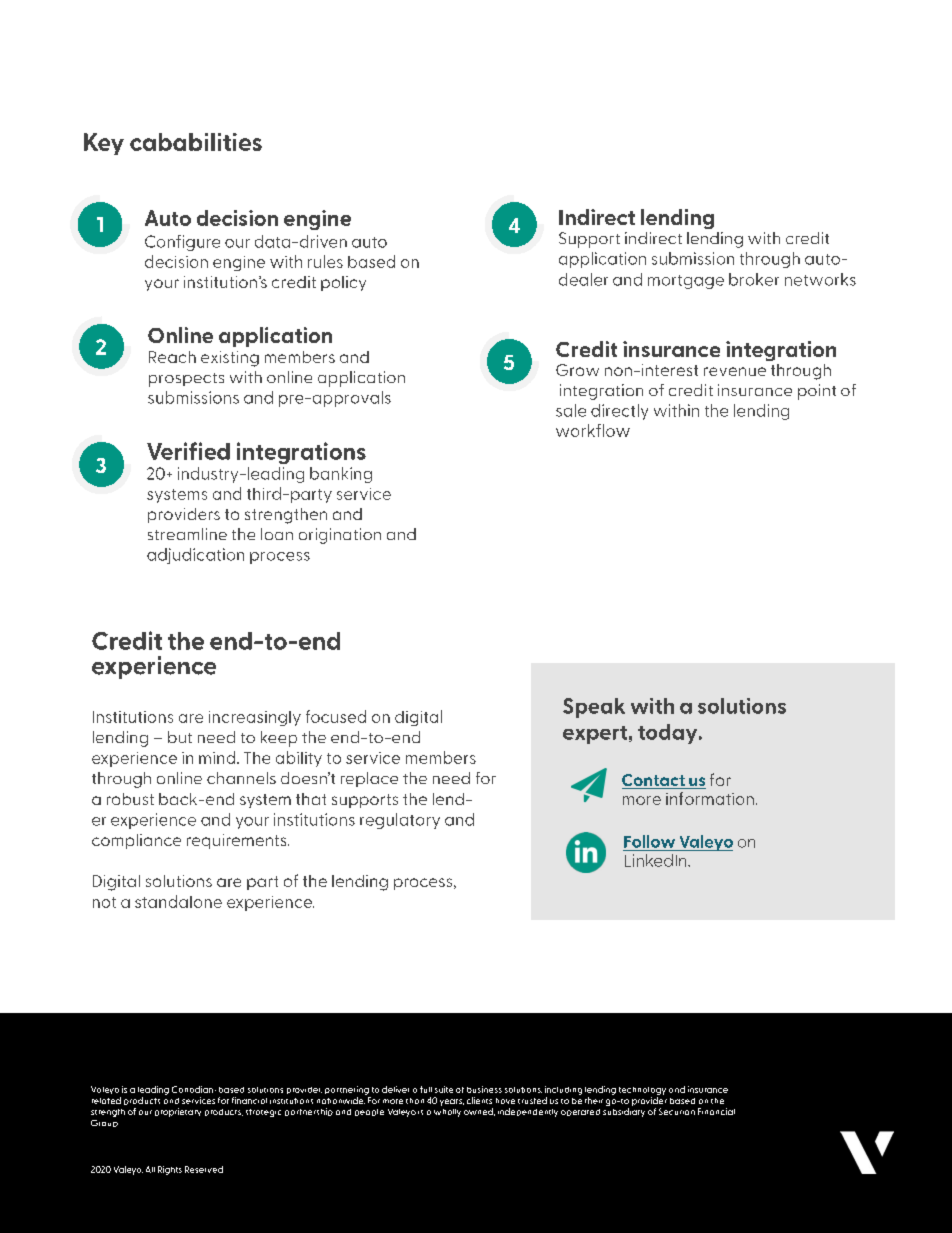 The height and width of the screenshot is (1233, 952). Describe the element at coordinates (642, 1091) in the screenshot. I see `technology` at that location.
